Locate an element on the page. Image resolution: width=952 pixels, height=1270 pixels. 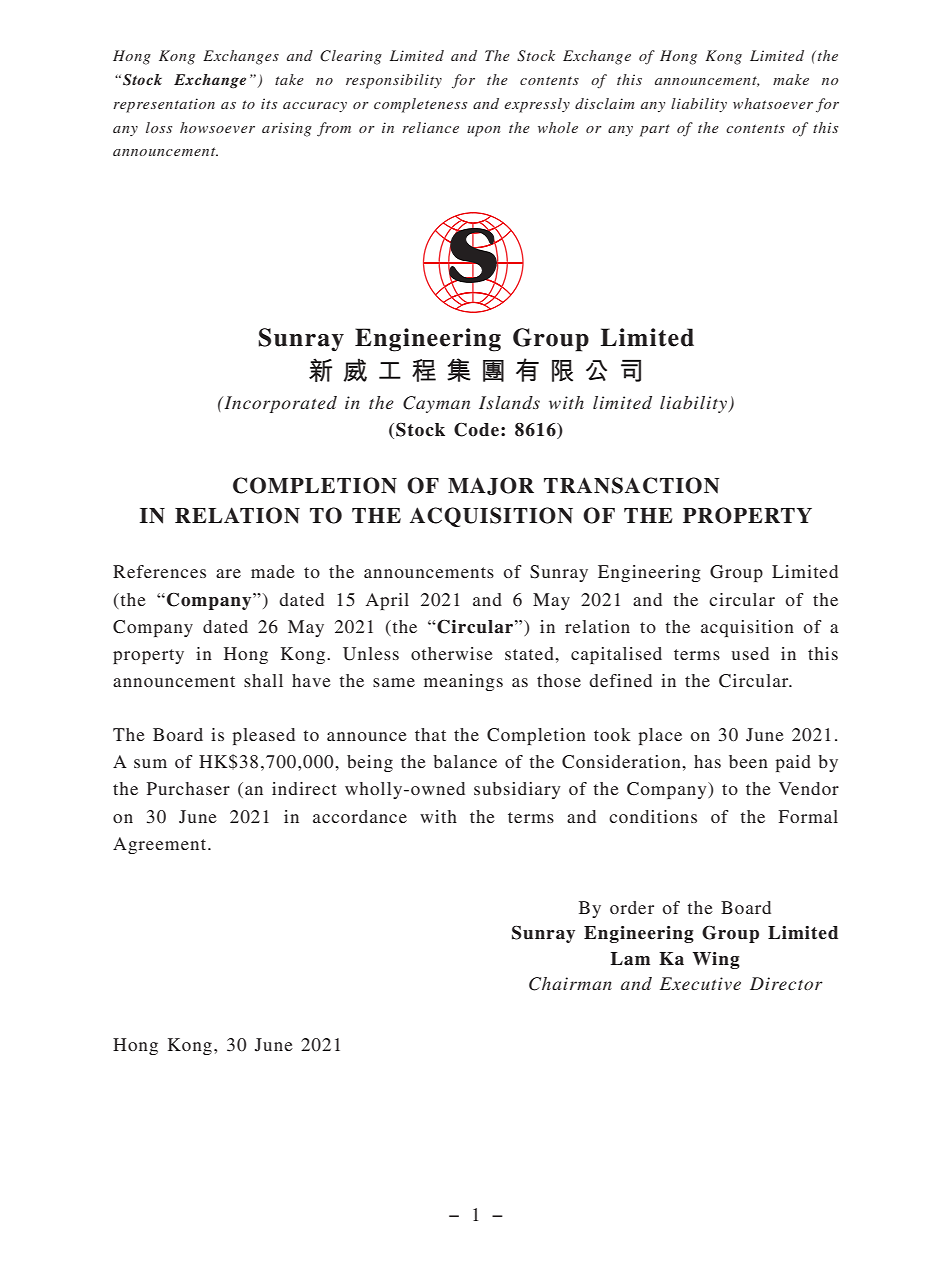
Chairman is located at coordinates (570, 984).
